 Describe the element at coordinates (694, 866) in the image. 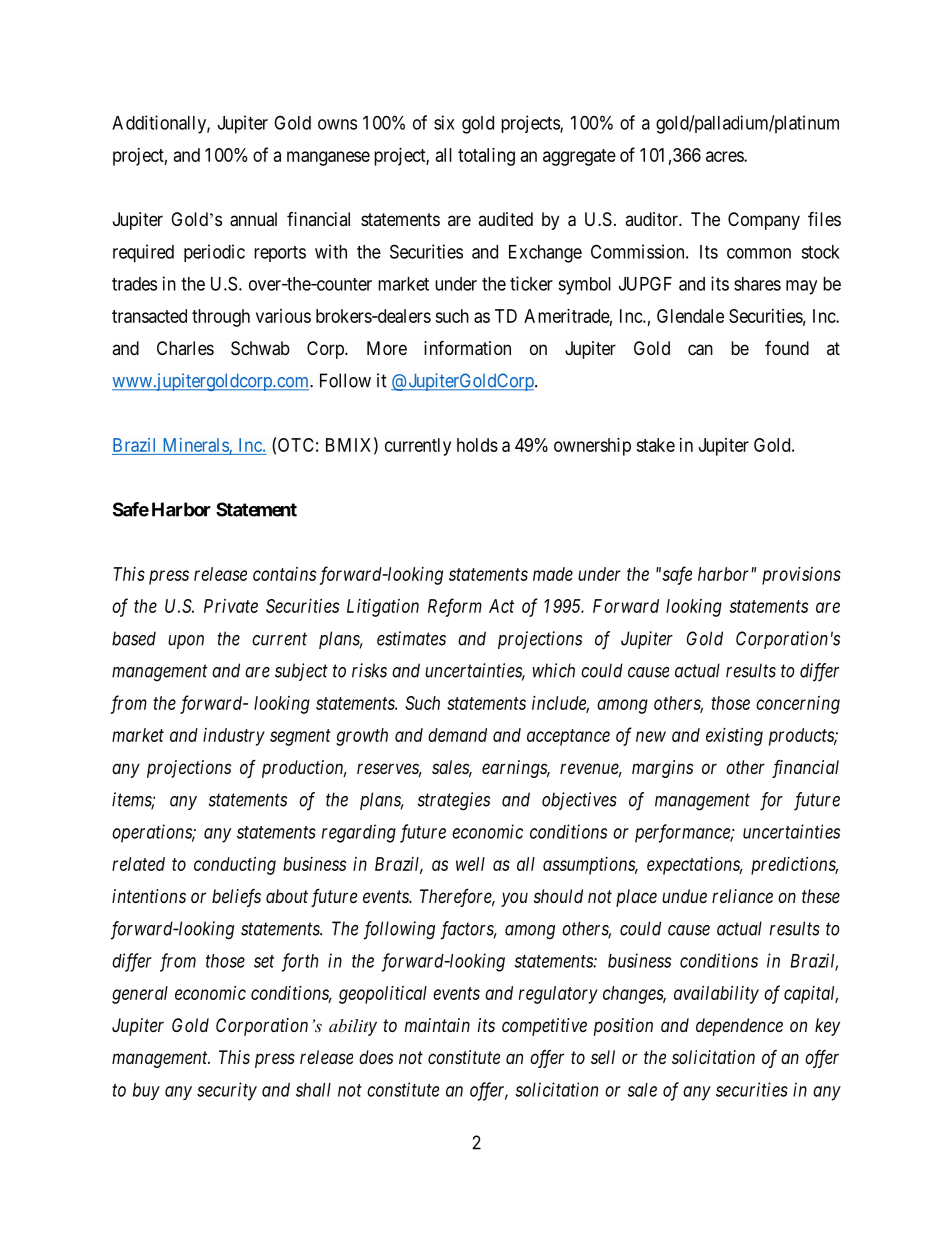

I see `expectations` at that location.
